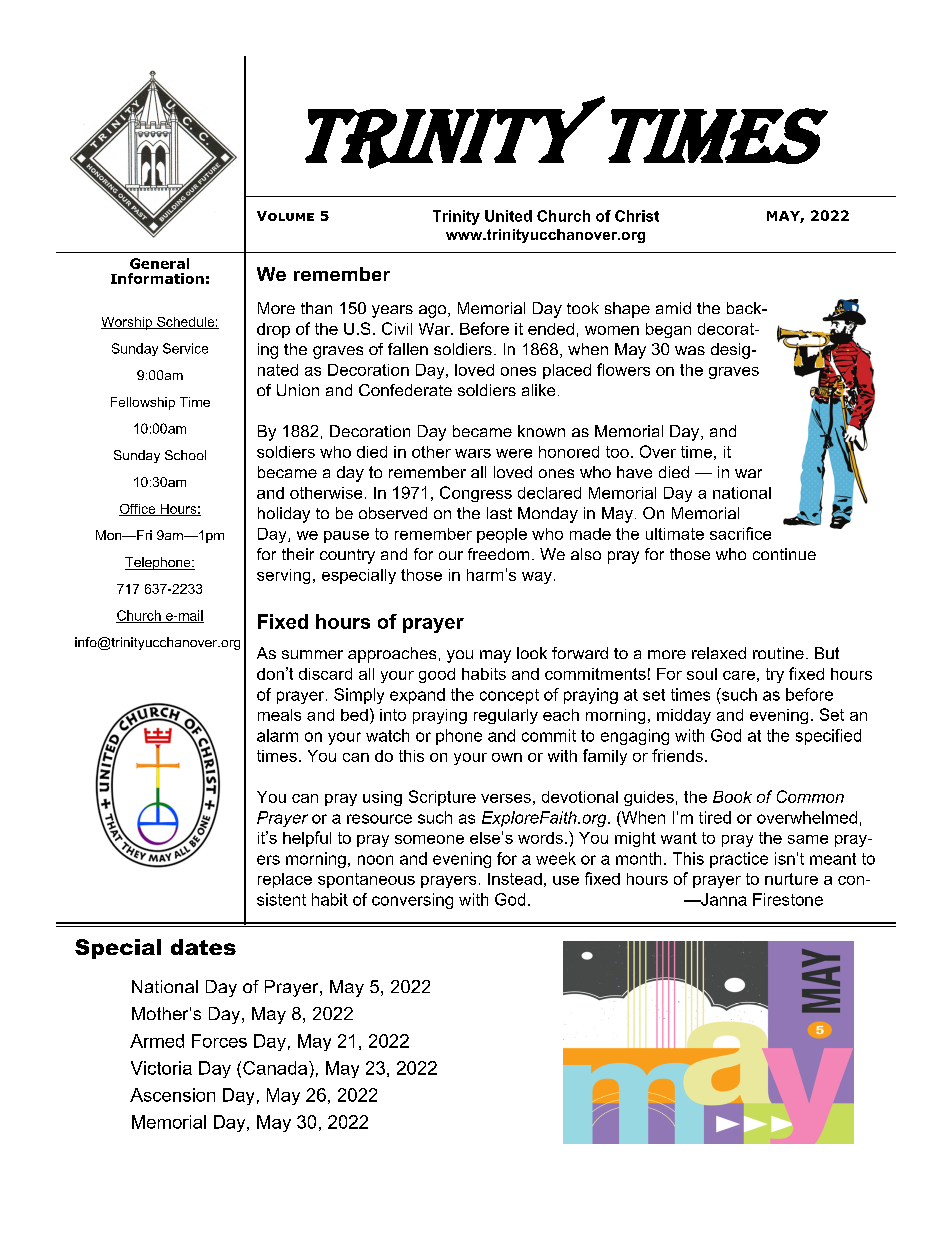  Describe the element at coordinates (508, 216) in the screenshot. I see `United` at that location.
